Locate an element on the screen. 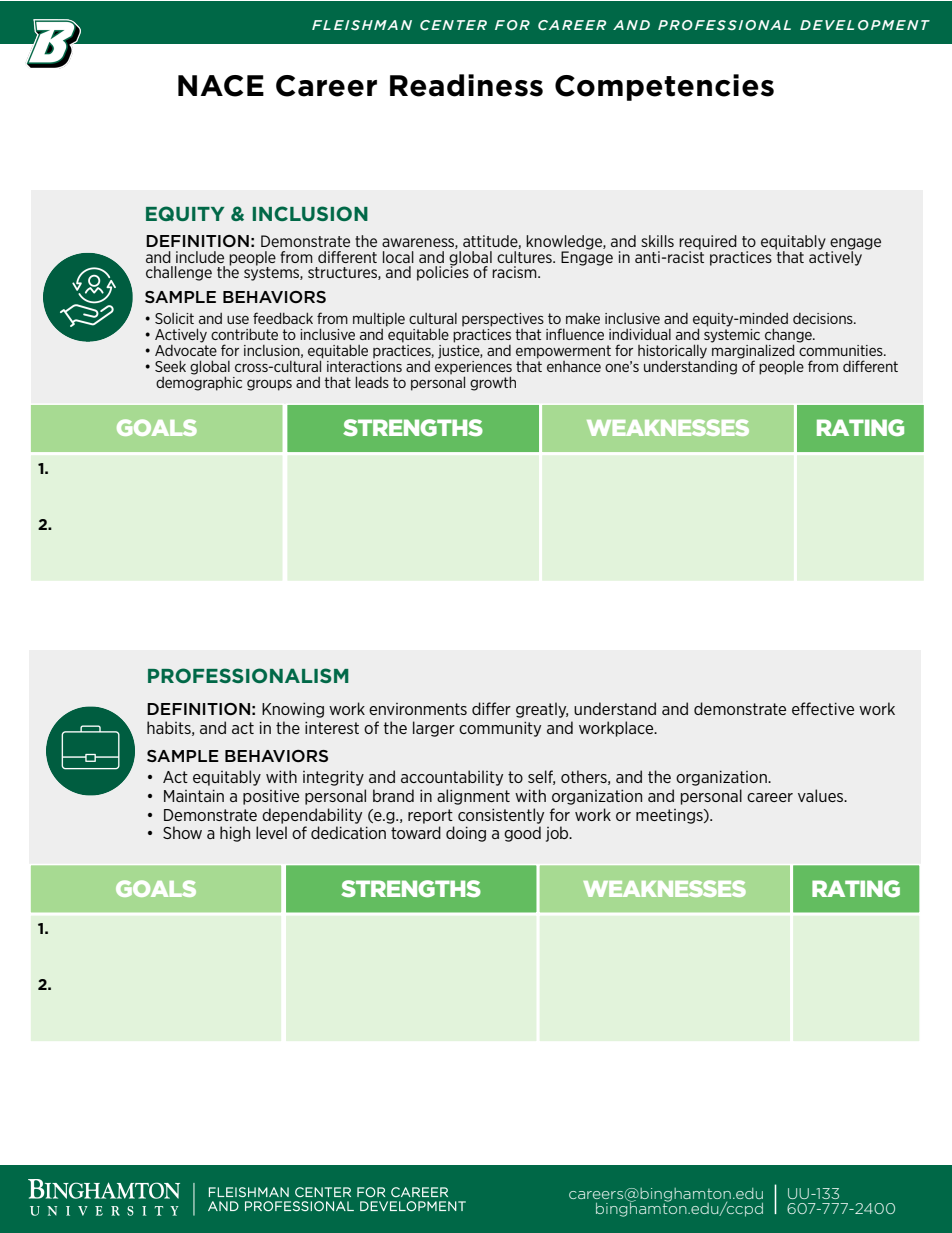 Image resolution: width=952 pixels, height=1233 pixels. positive is located at coordinates (271, 797).
